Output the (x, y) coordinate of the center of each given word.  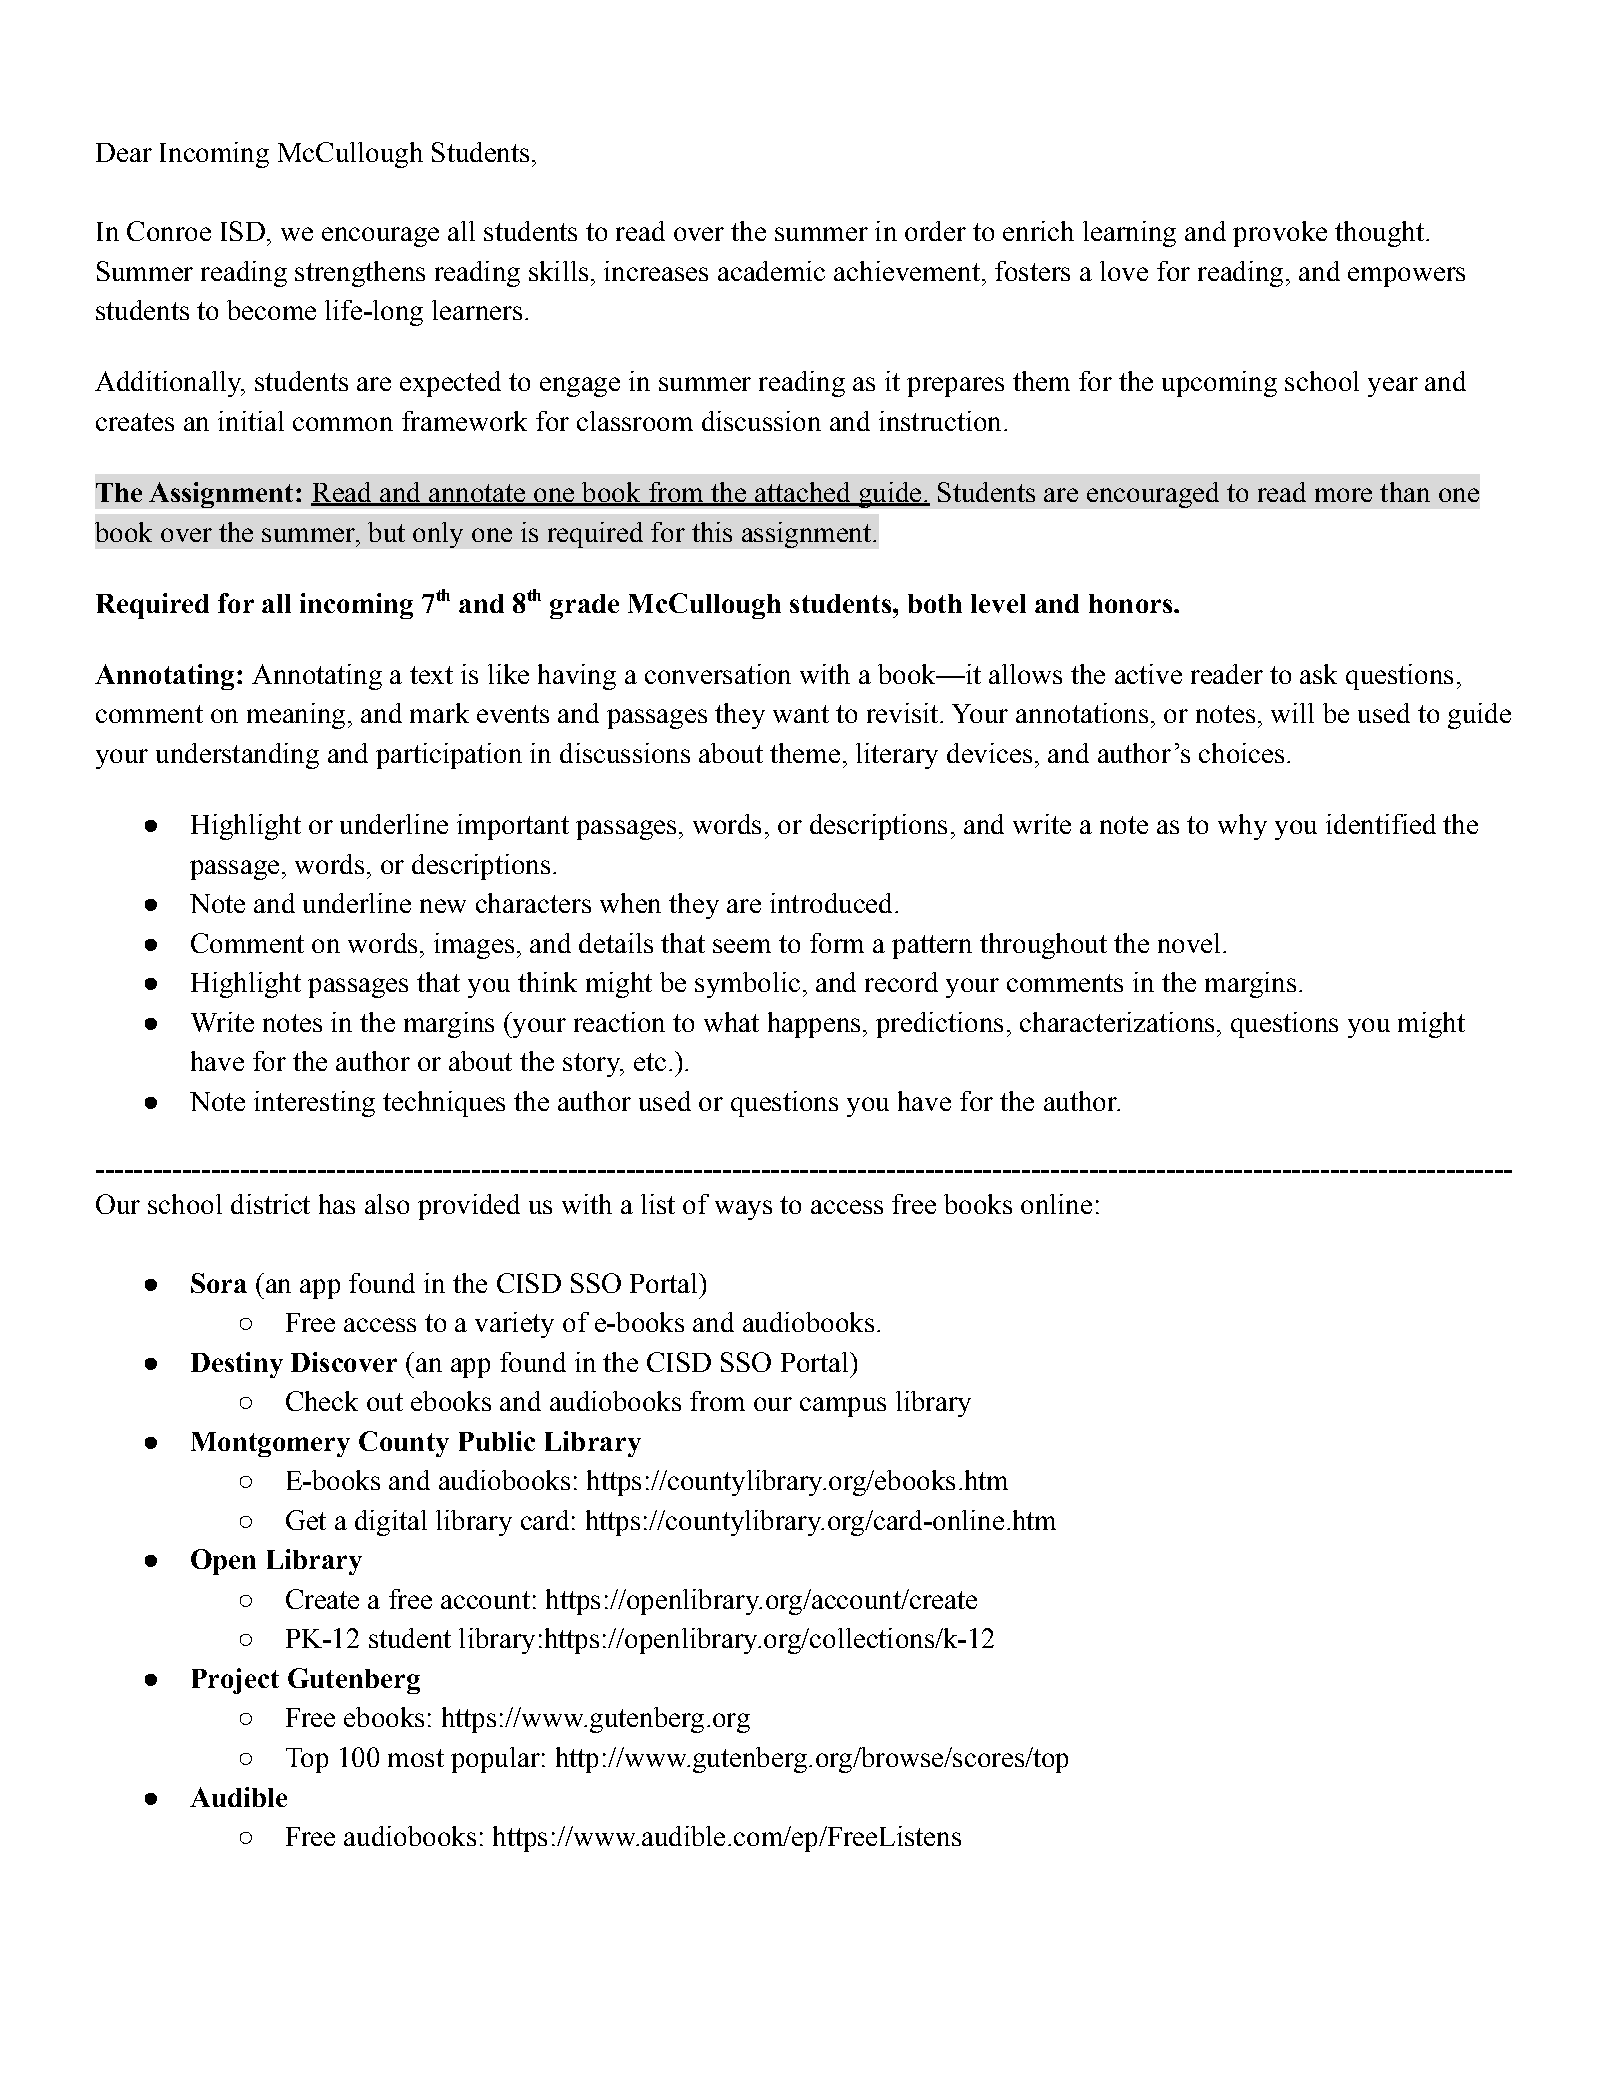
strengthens (360, 274)
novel (1189, 943)
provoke (1280, 234)
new (443, 906)
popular (495, 1760)
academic (771, 271)
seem (742, 946)
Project (235, 1681)
